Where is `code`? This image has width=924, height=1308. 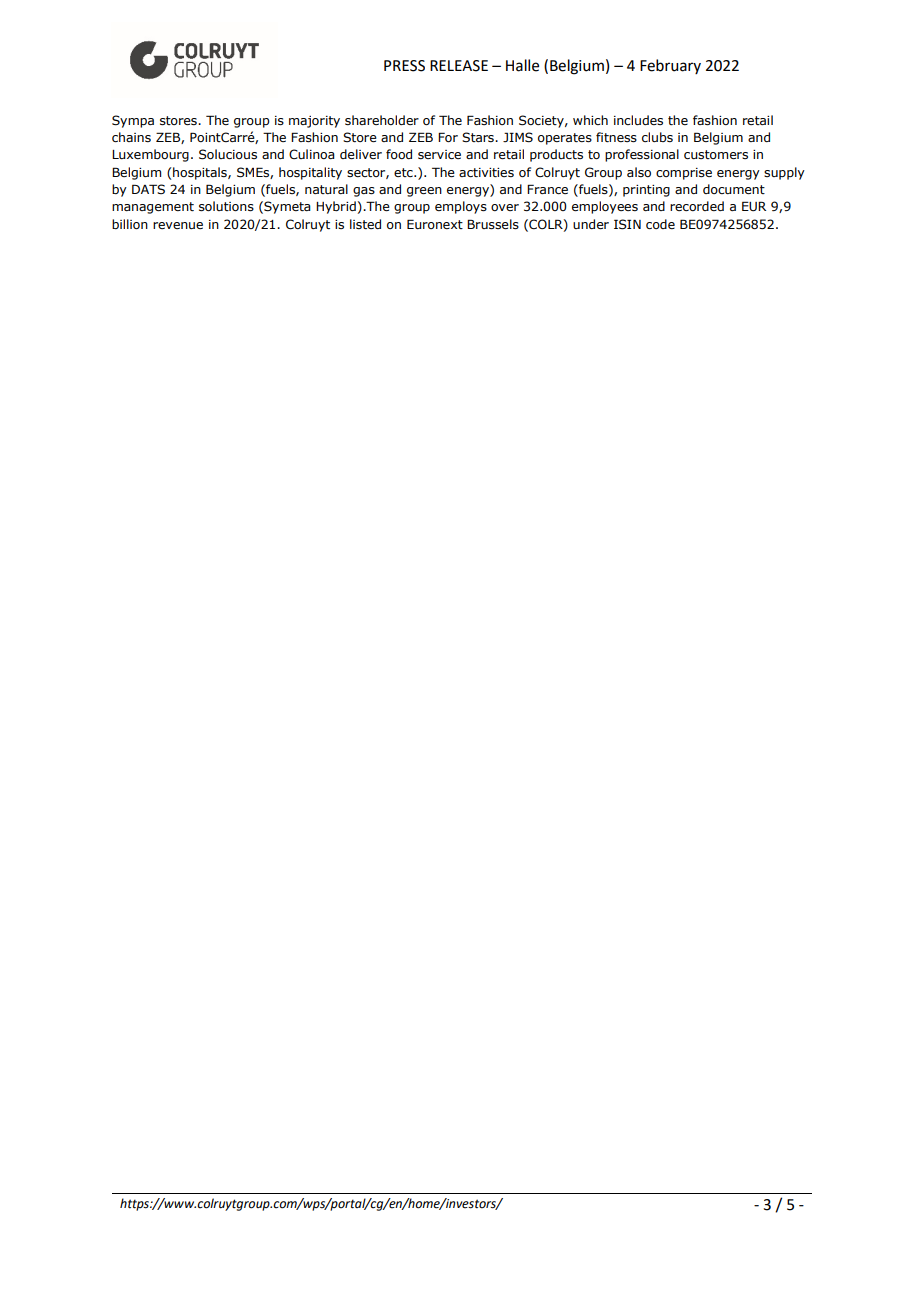 code is located at coordinates (660, 224).
